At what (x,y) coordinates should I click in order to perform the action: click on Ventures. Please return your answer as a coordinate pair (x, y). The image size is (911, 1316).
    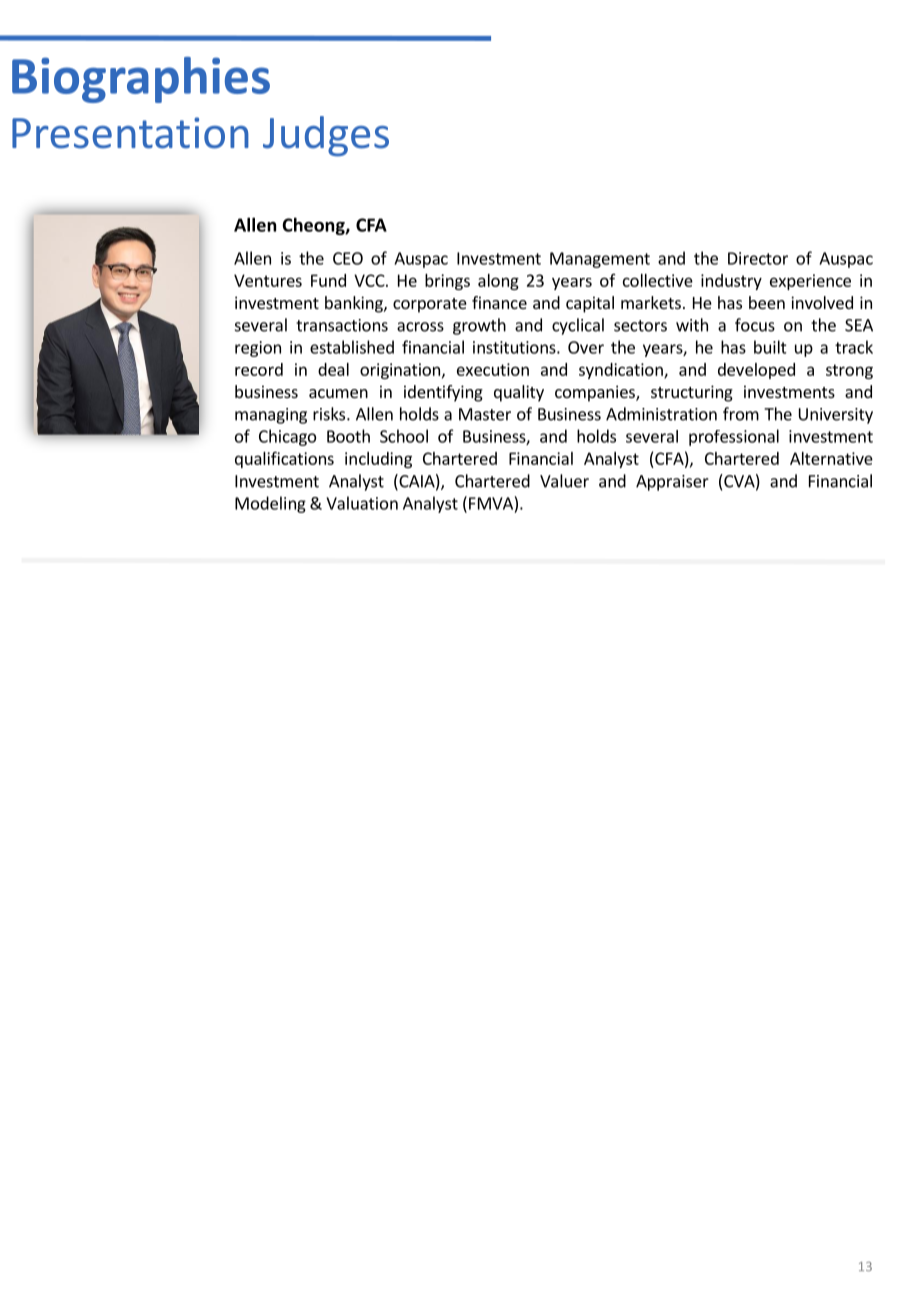
    Looking at the image, I should click on (268, 280).
